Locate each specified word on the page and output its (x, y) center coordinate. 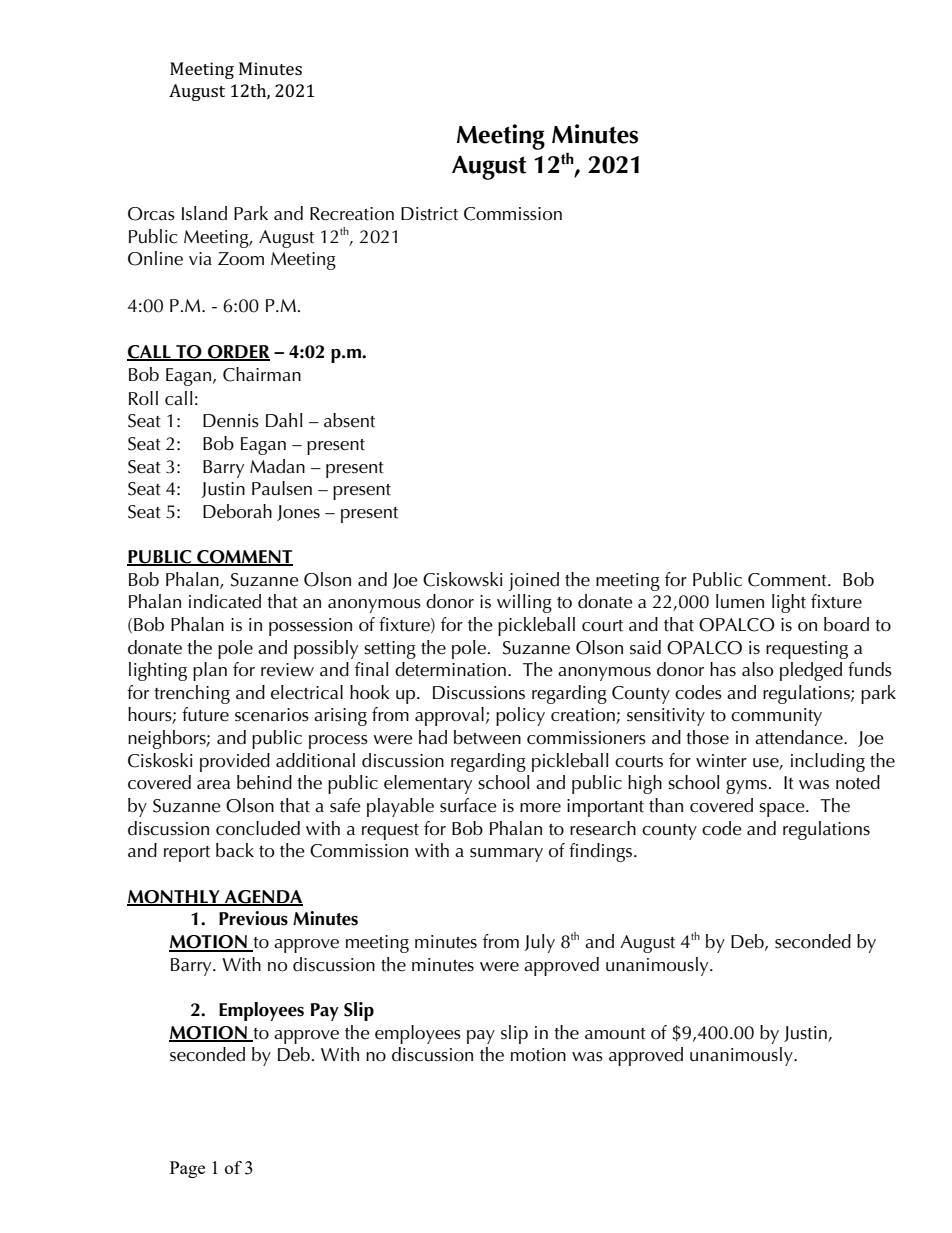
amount (615, 1034)
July (539, 943)
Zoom (241, 259)
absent (349, 420)
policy (520, 716)
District (429, 214)
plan (210, 671)
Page (187, 1169)
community (776, 717)
